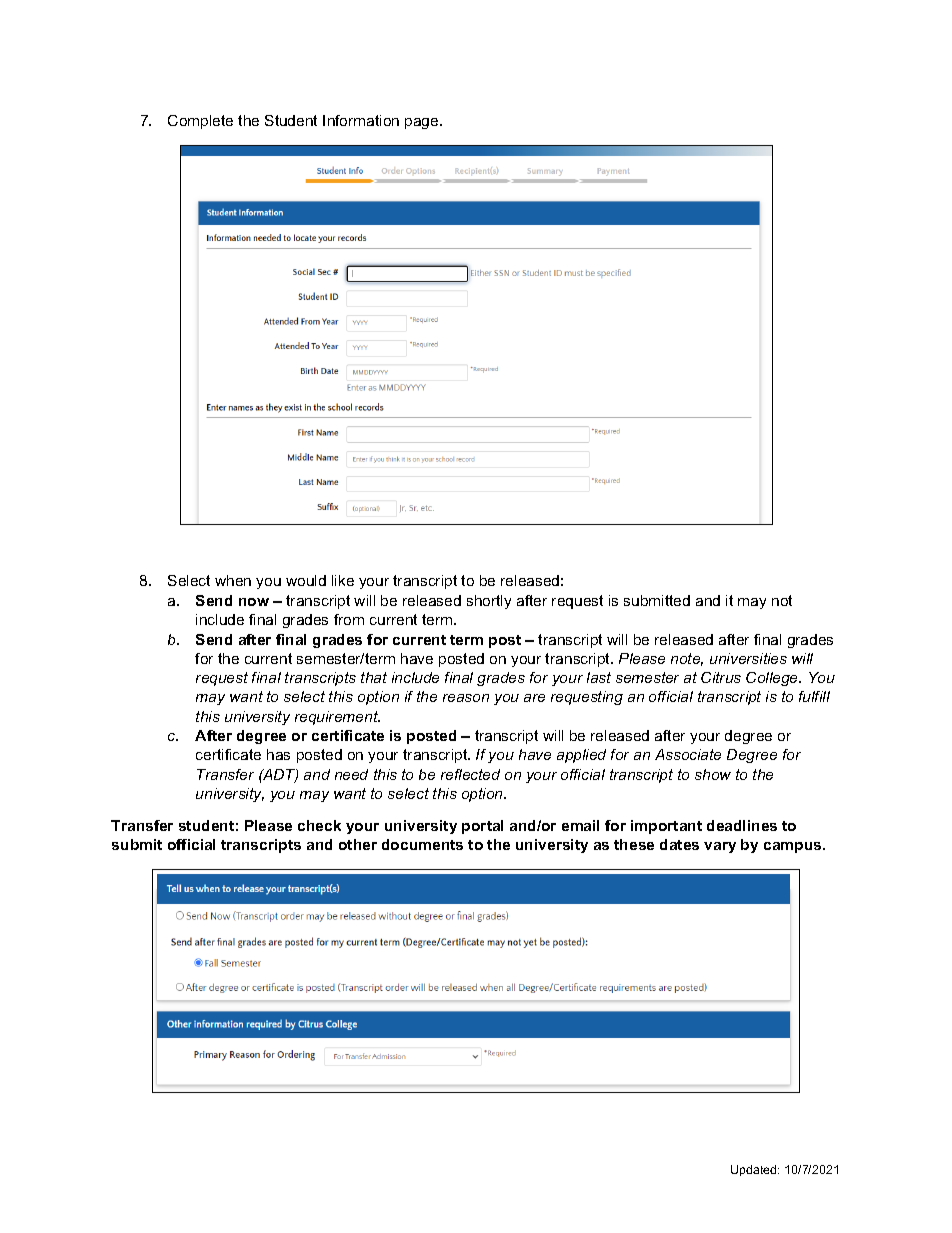 This screenshot has height=1233, width=952. Describe the element at coordinates (423, 123) in the screenshot. I see `page` at that location.
